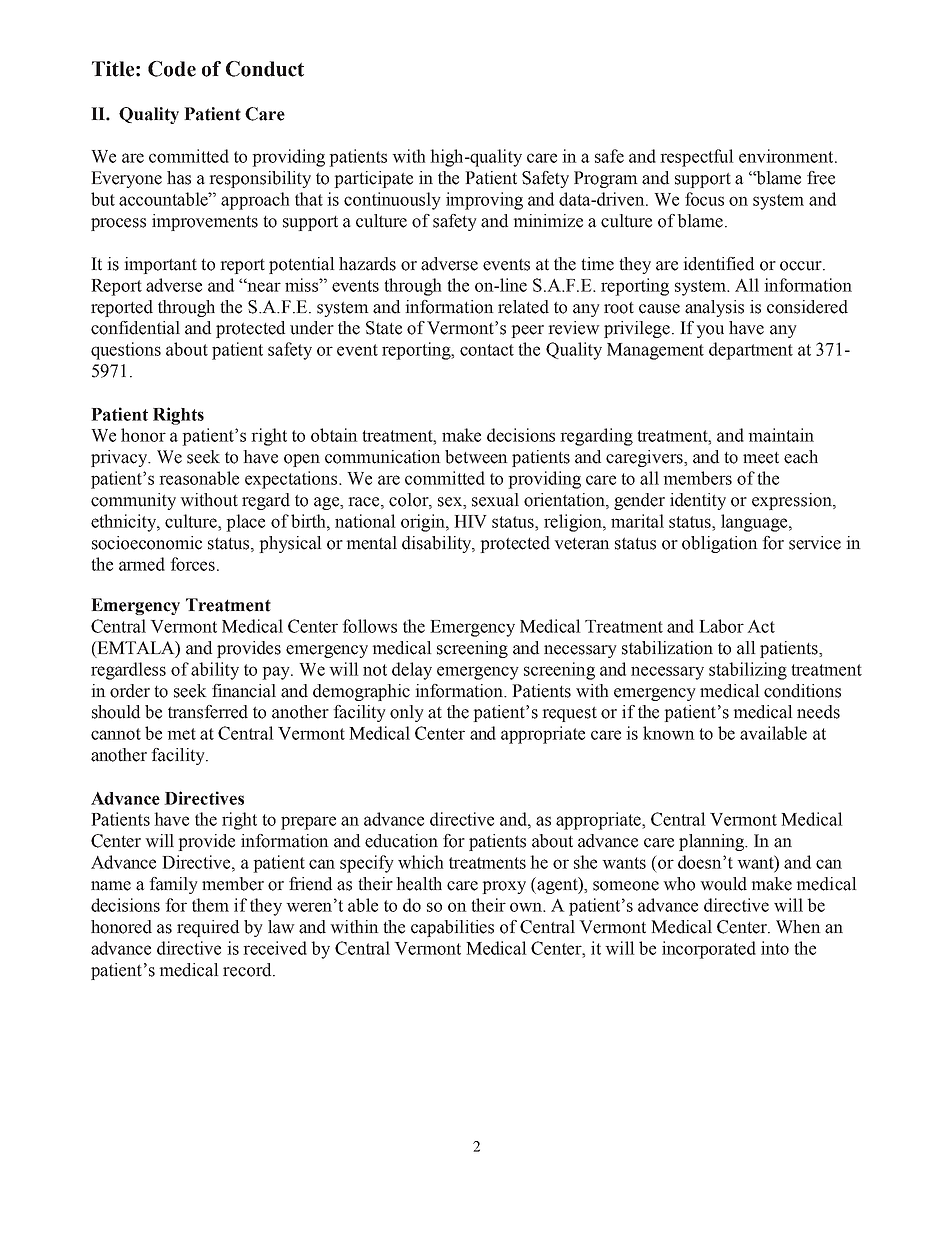 The width and height of the screenshot is (952, 1233). I want to click on respectful, so click(697, 158).
